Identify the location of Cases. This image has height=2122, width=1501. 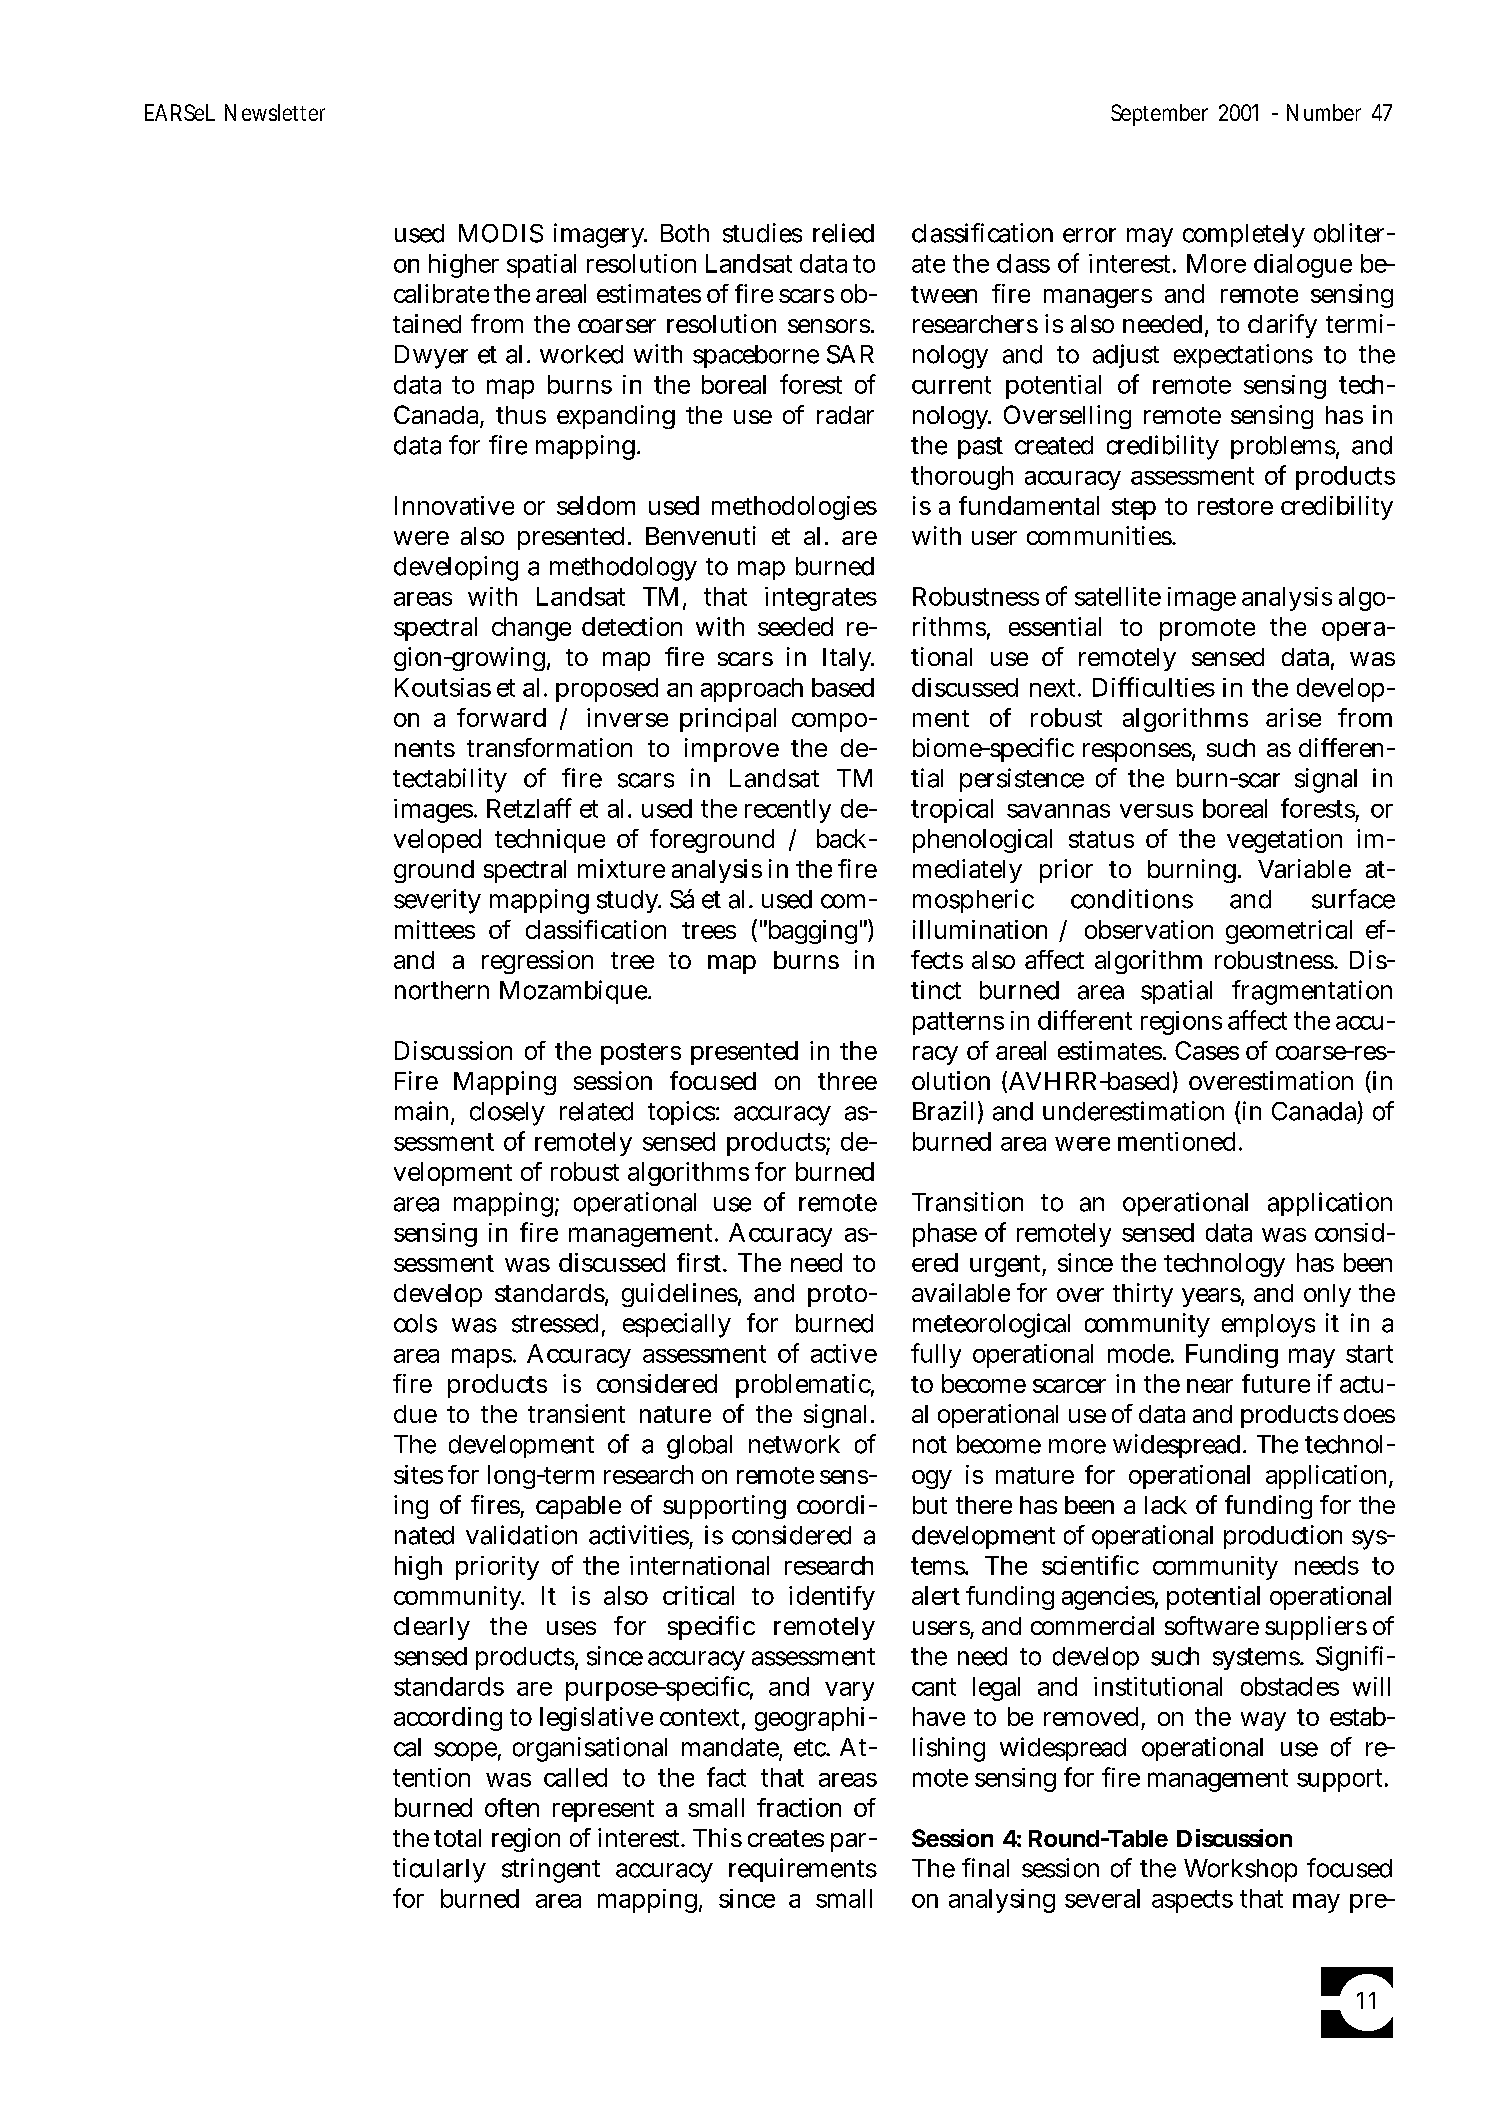
(1207, 1050).
